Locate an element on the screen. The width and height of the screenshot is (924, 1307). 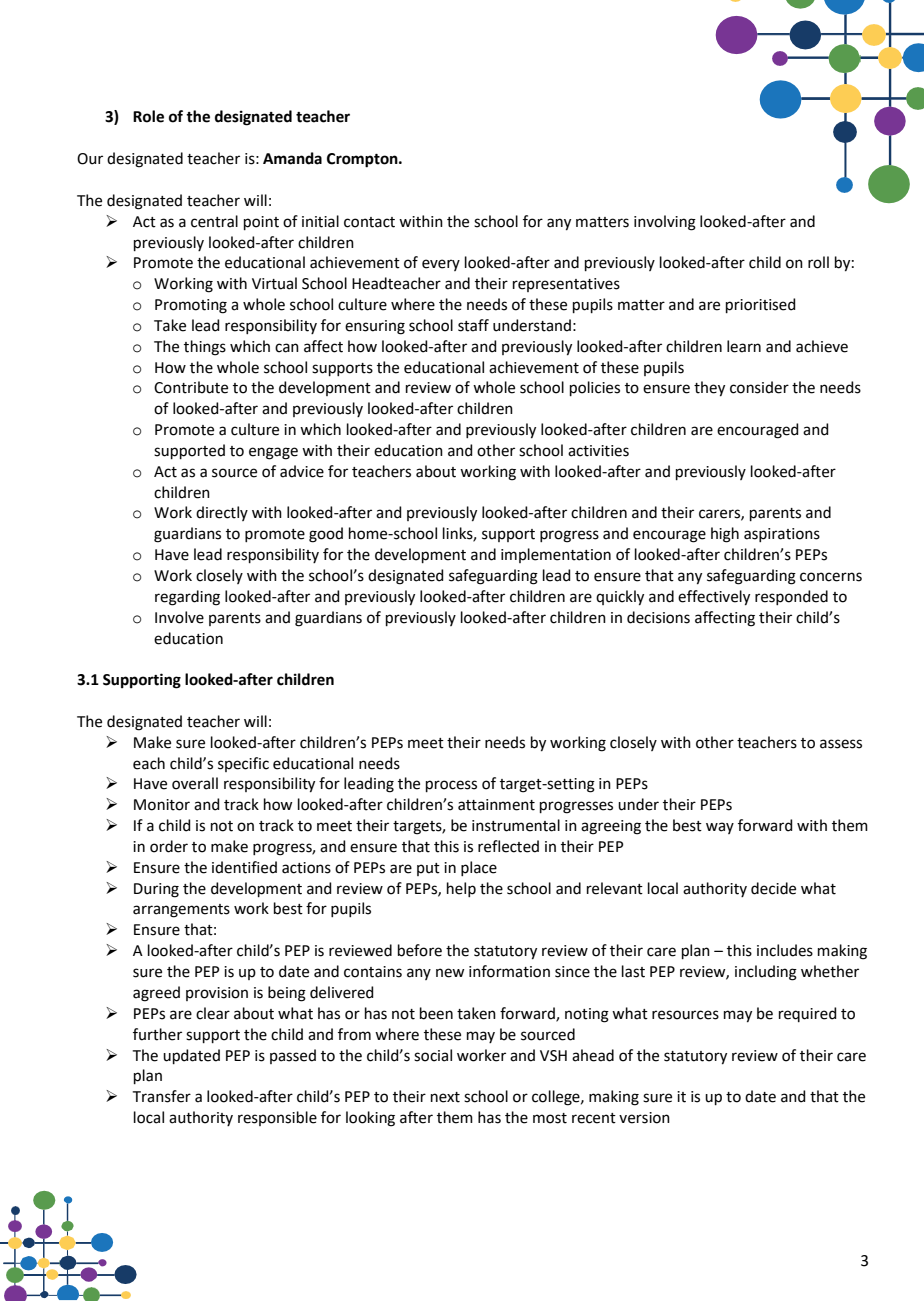
responsible is located at coordinates (277, 1118).
